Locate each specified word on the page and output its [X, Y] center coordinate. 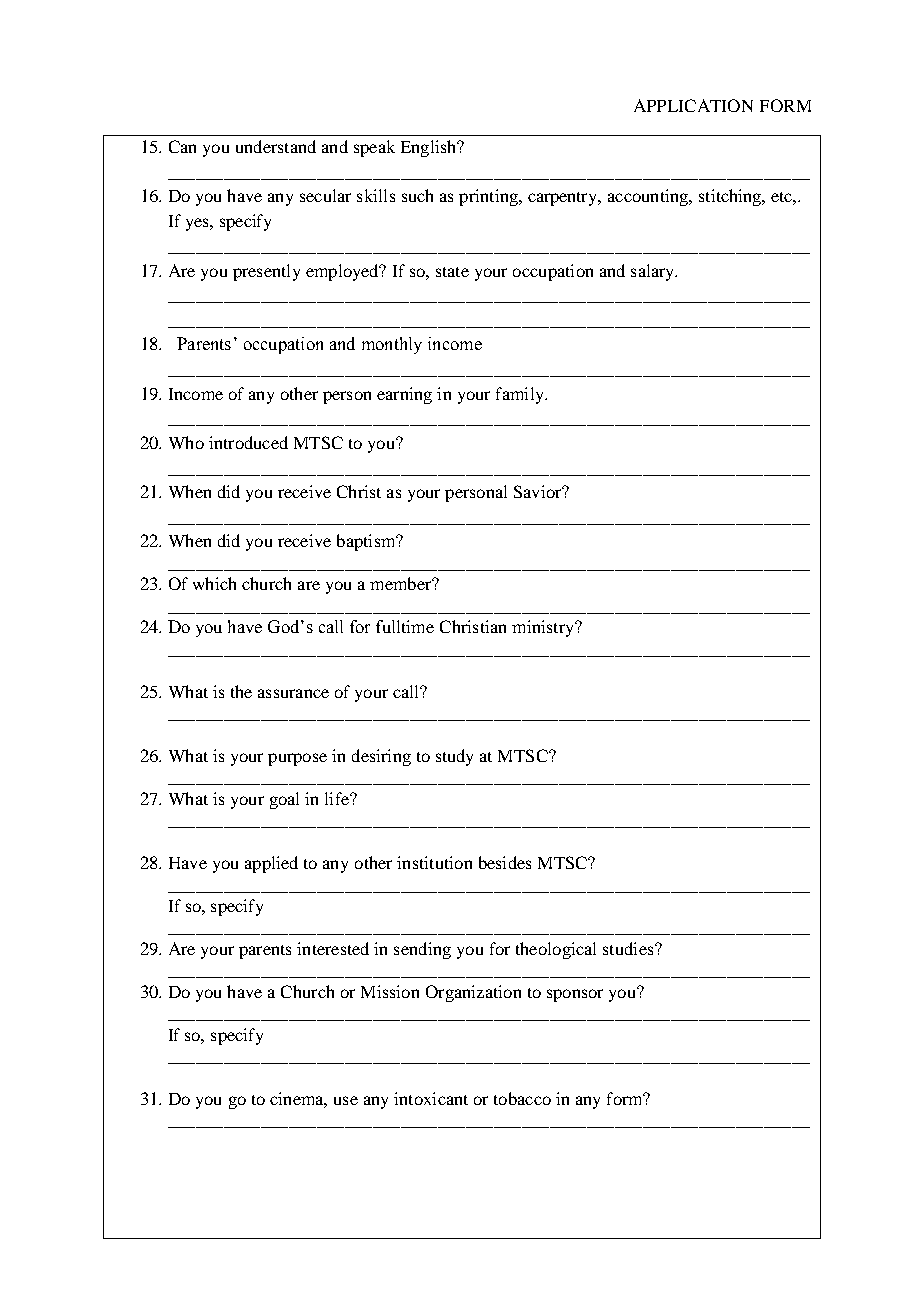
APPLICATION [693, 105]
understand [276, 146]
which [214, 583]
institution [434, 862]
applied [271, 864]
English [430, 148]
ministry [544, 628]
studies [629, 948]
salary [654, 272]
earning [404, 395]
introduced [248, 442]
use [346, 1100]
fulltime [405, 626]
